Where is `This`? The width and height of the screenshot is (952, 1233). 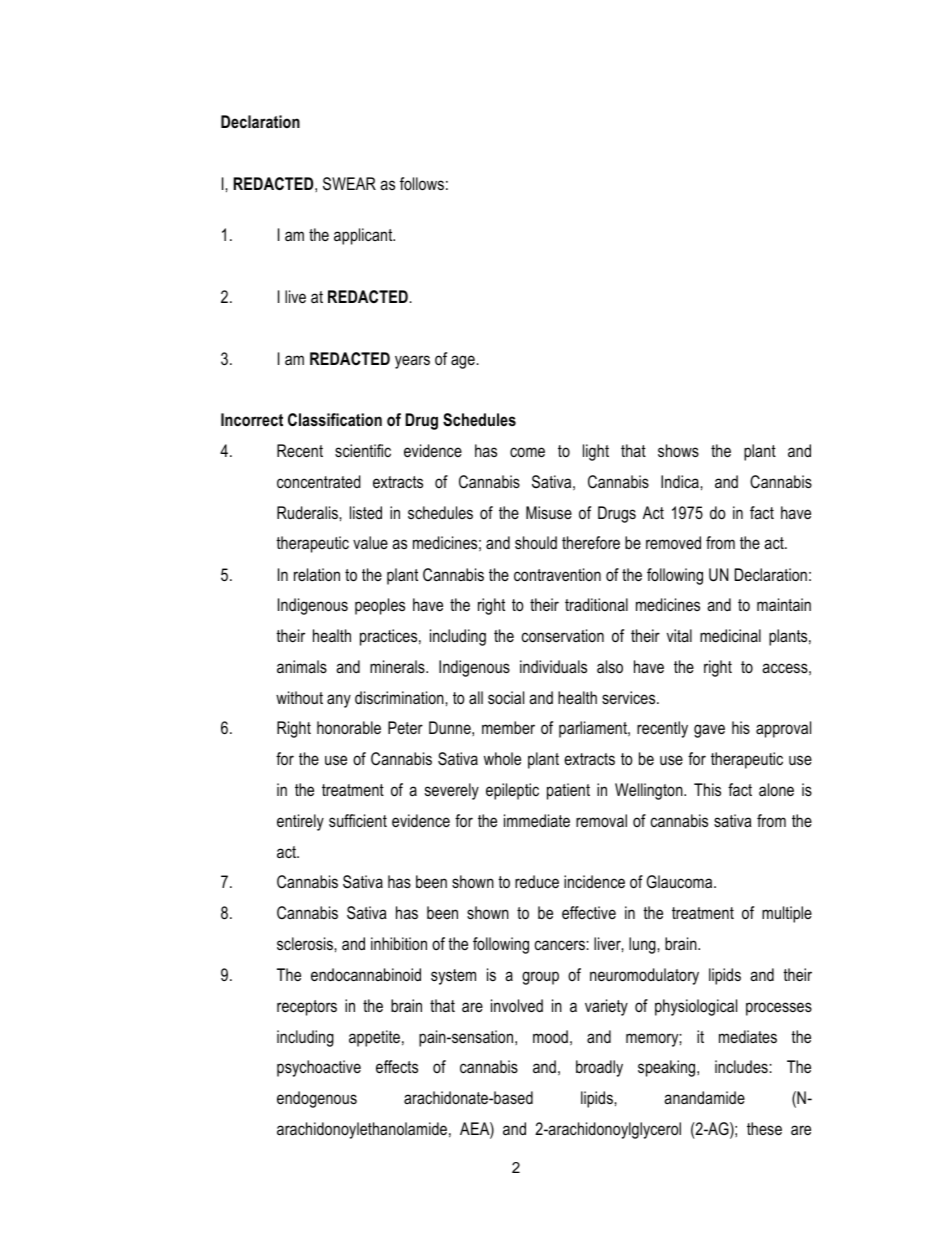
This is located at coordinates (707, 789).
